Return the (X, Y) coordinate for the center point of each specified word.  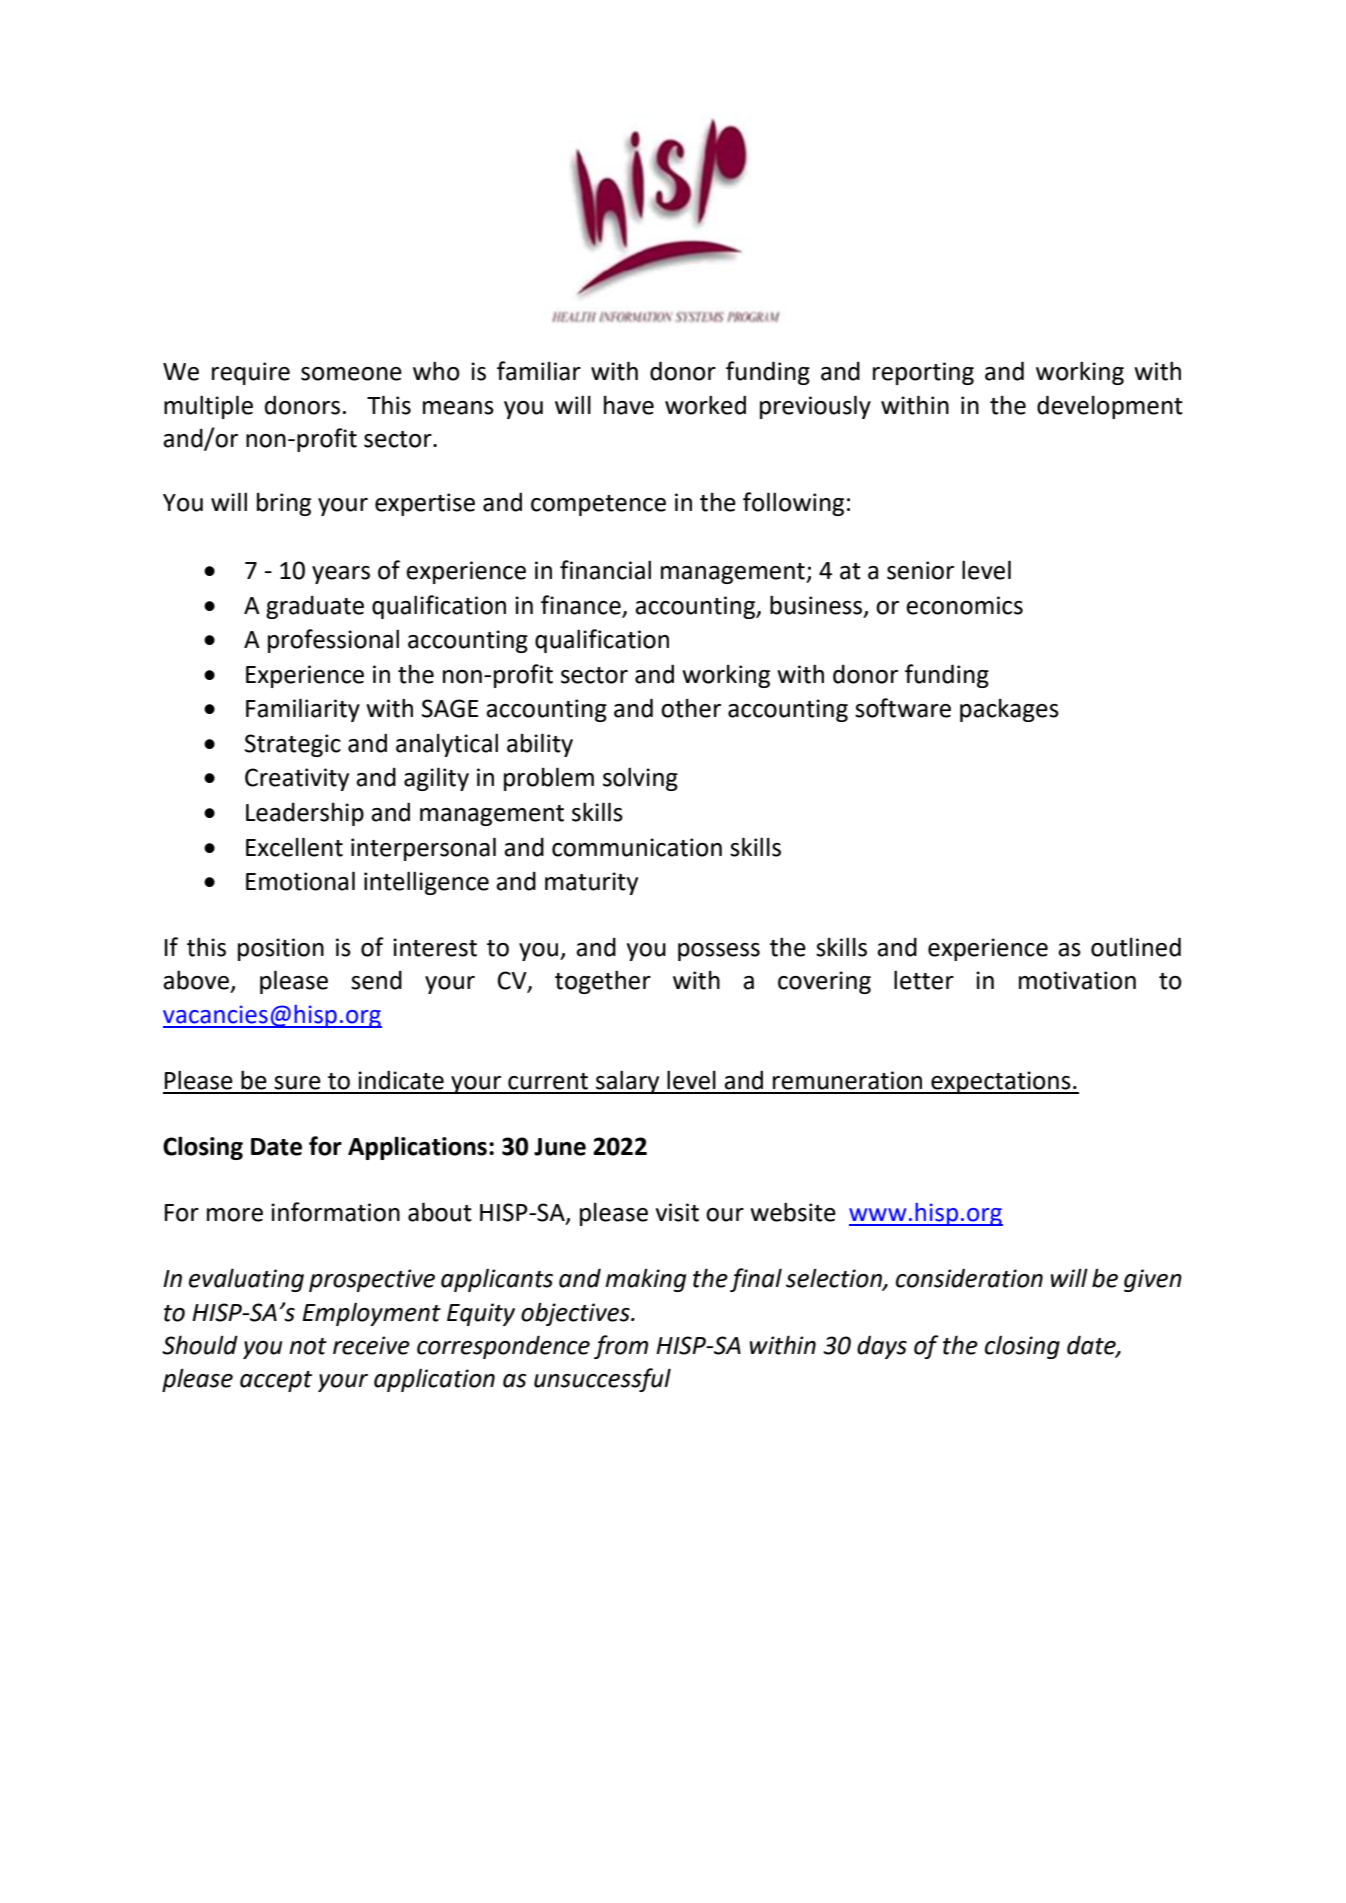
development (1110, 407)
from (621, 1347)
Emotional (300, 881)
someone (351, 374)
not (308, 1346)
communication (637, 847)
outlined (1136, 947)
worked (705, 405)
